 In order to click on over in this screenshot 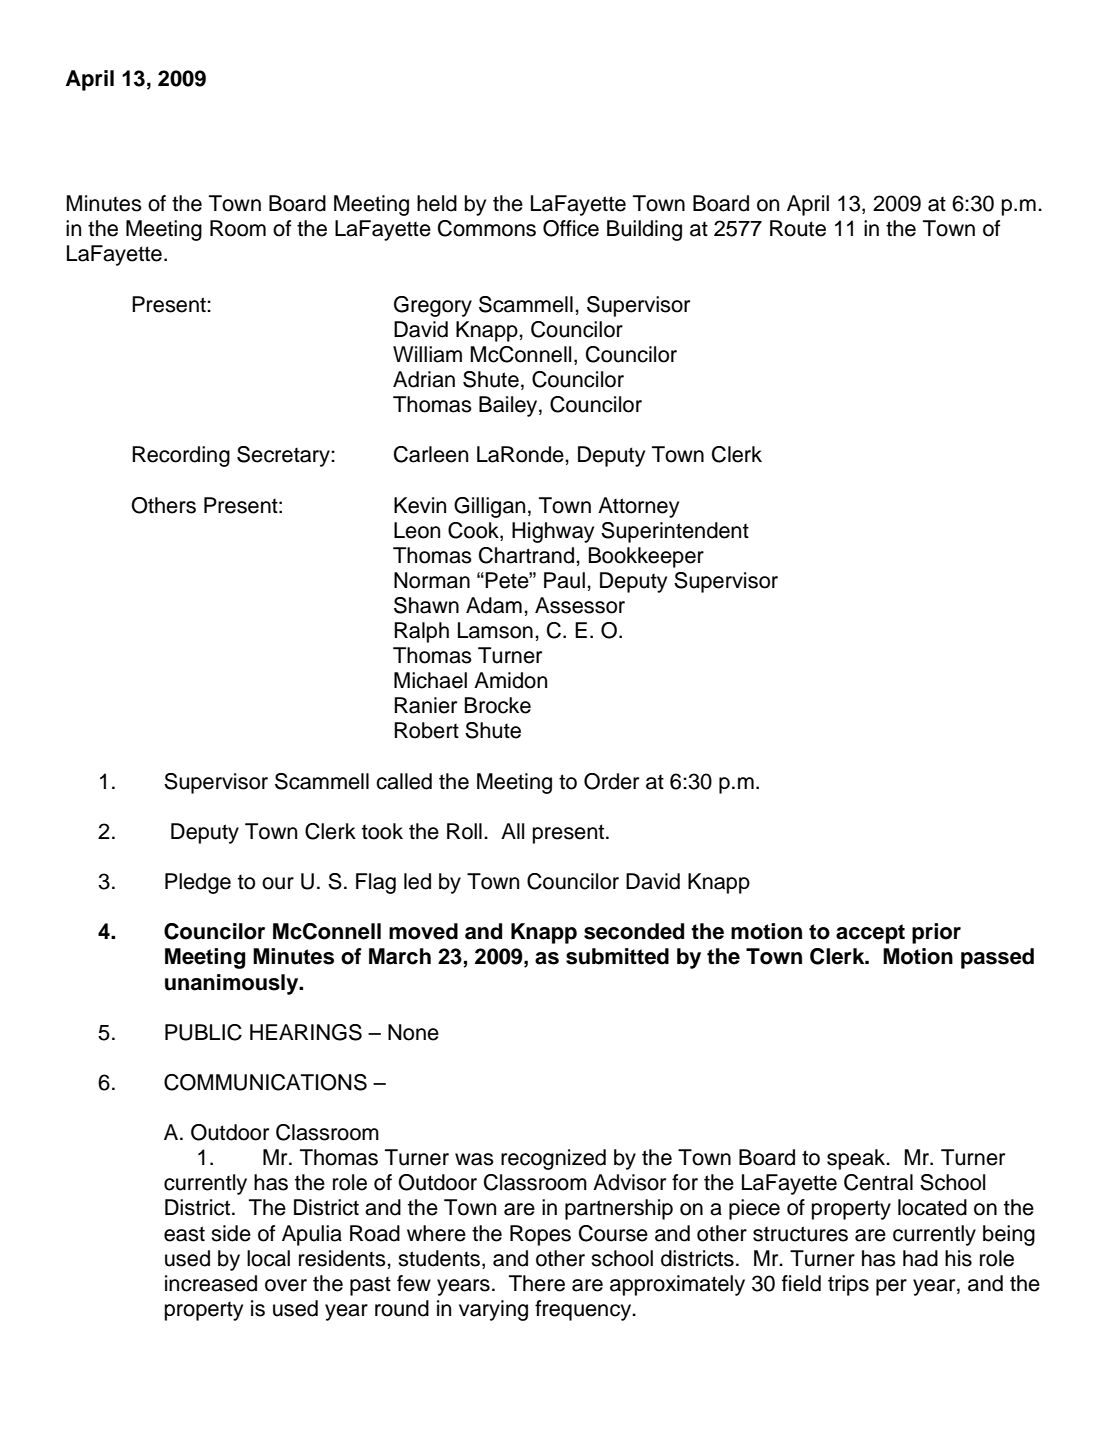, I will do `click(286, 1285)`.
